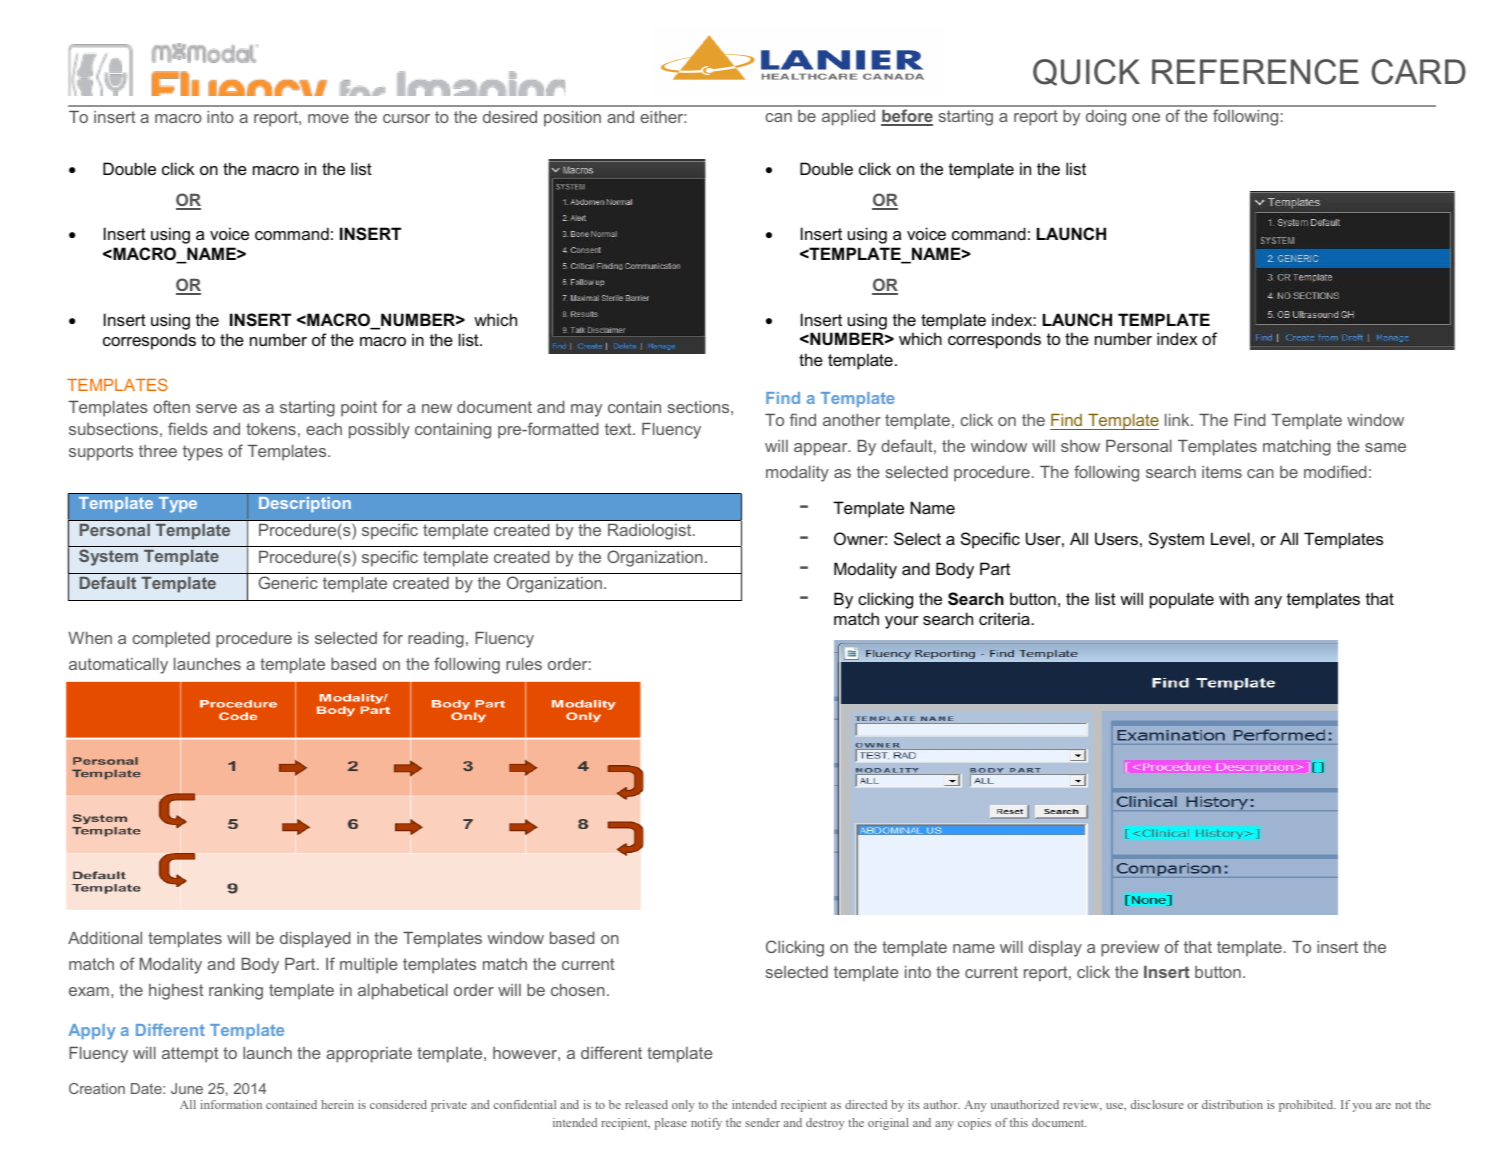 This image has height=1162, width=1503. What do you see at coordinates (848, 118) in the image?
I see `applied` at bounding box center [848, 118].
